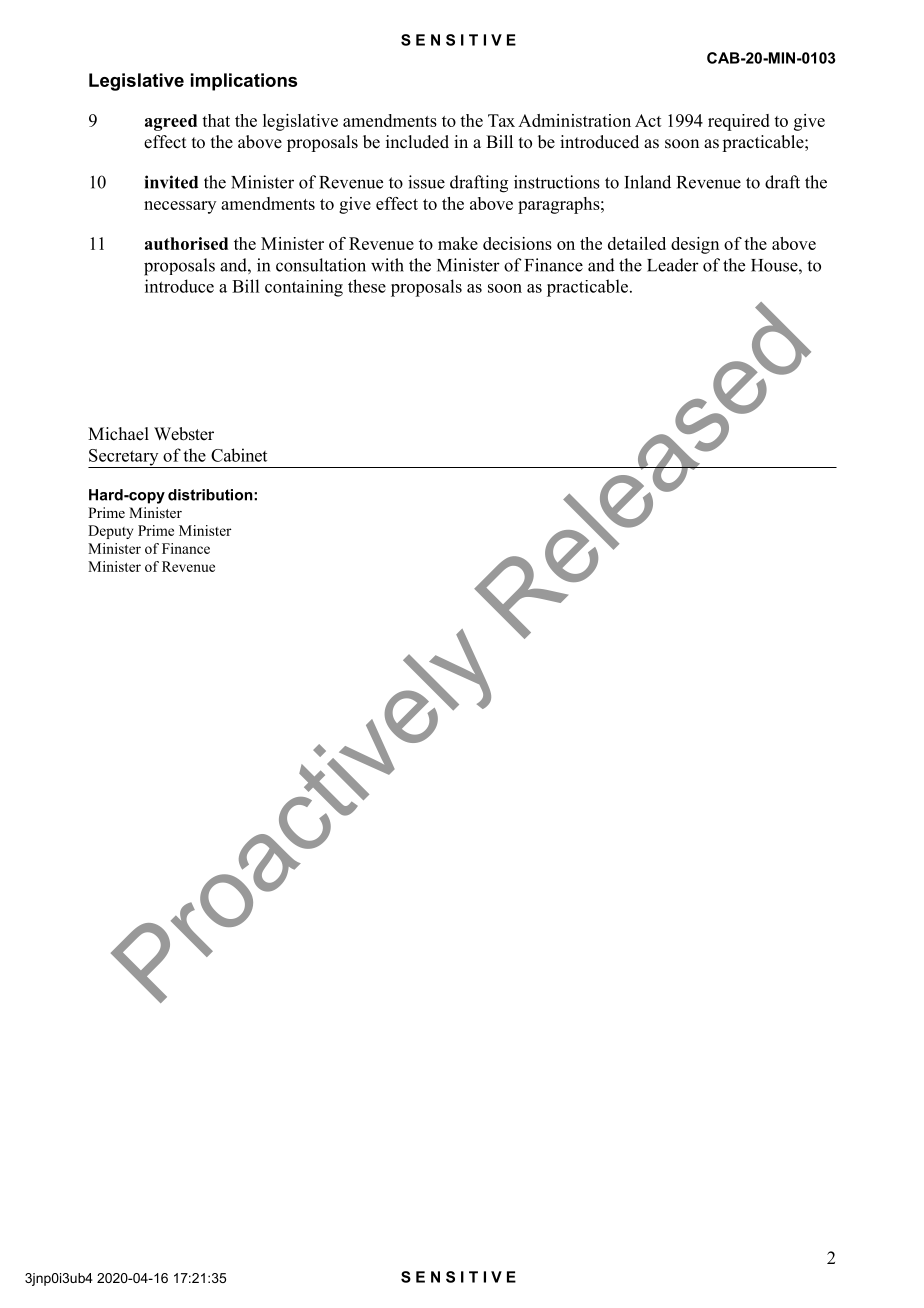  What do you see at coordinates (186, 243) in the document?
I see `authorised` at bounding box center [186, 243].
